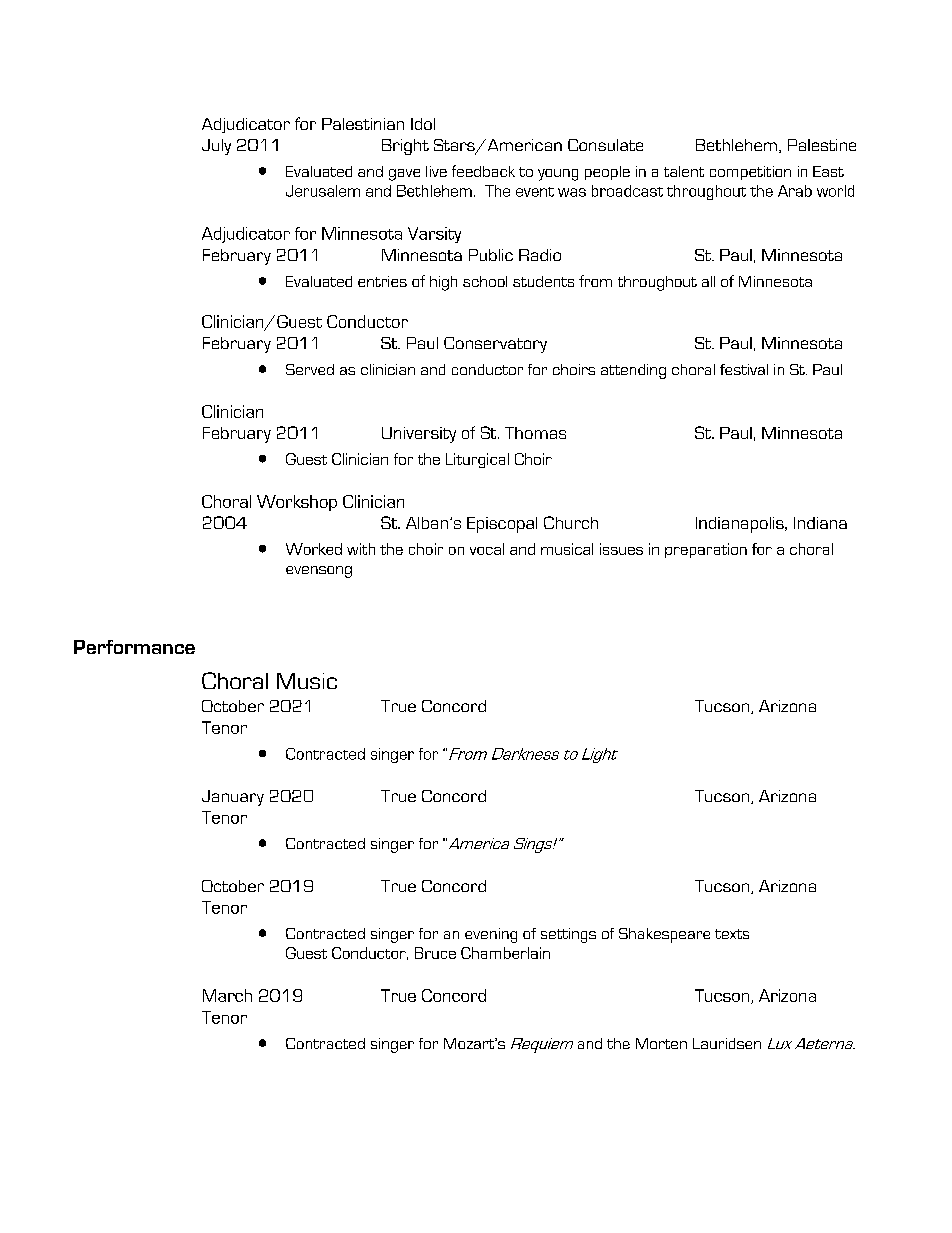 Image resolution: width=952 pixels, height=1233 pixels. What do you see at coordinates (297, 503) in the screenshot?
I see `Workshop` at bounding box center [297, 503].
